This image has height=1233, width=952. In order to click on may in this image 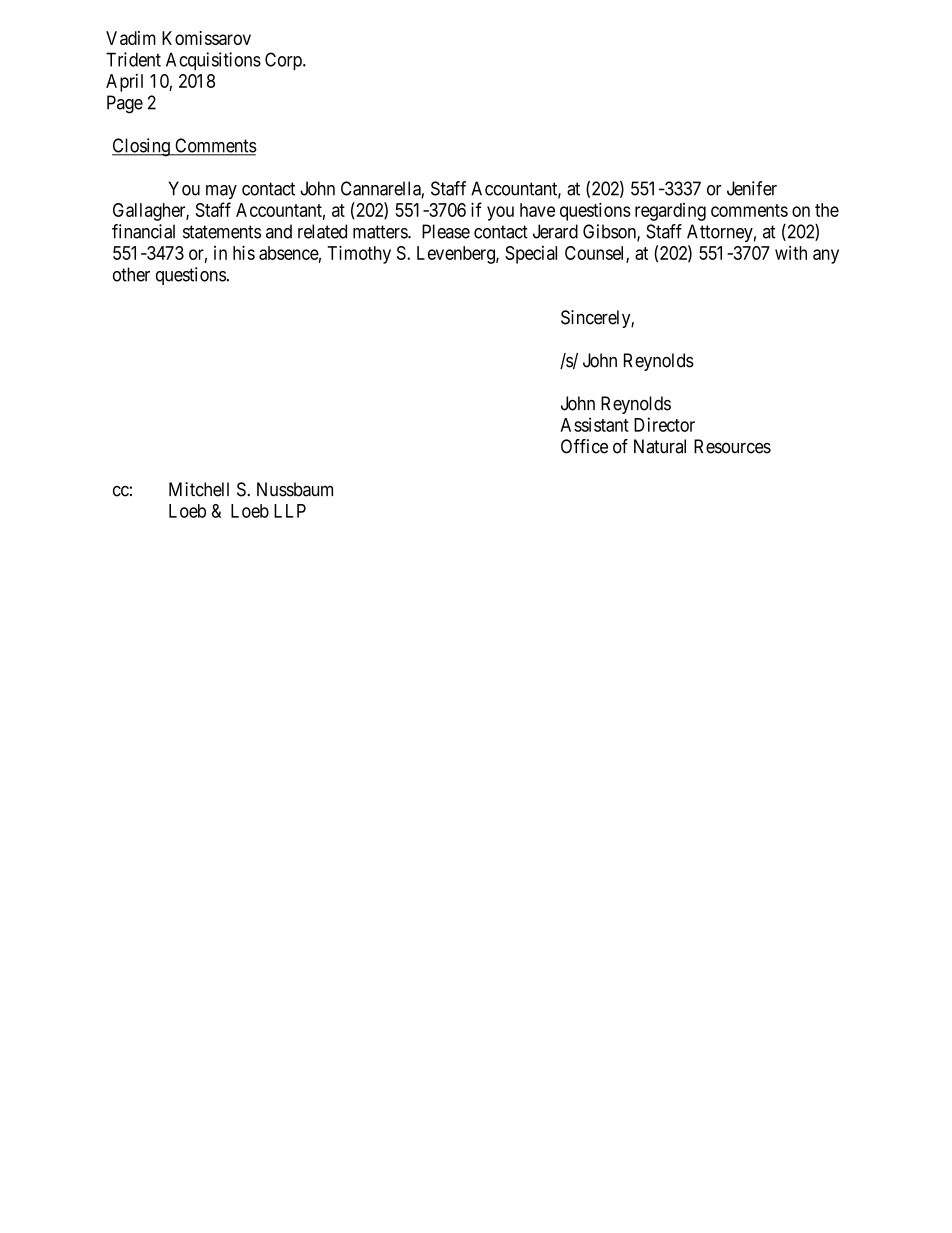, I will do `click(221, 192)`.
